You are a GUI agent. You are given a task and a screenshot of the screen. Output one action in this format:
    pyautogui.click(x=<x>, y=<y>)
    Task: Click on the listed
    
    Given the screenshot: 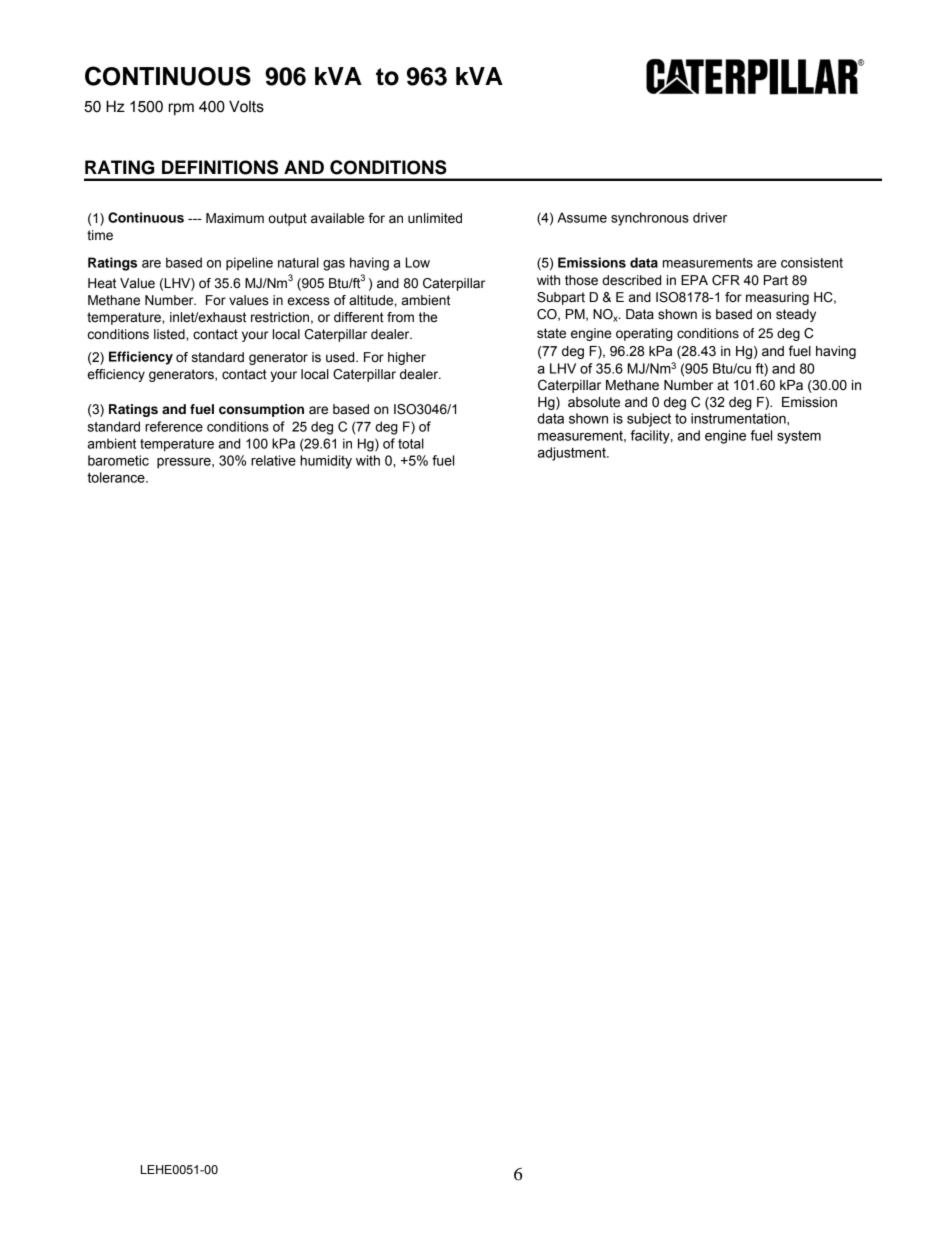 What is the action you would take?
    pyautogui.click(x=170, y=334)
